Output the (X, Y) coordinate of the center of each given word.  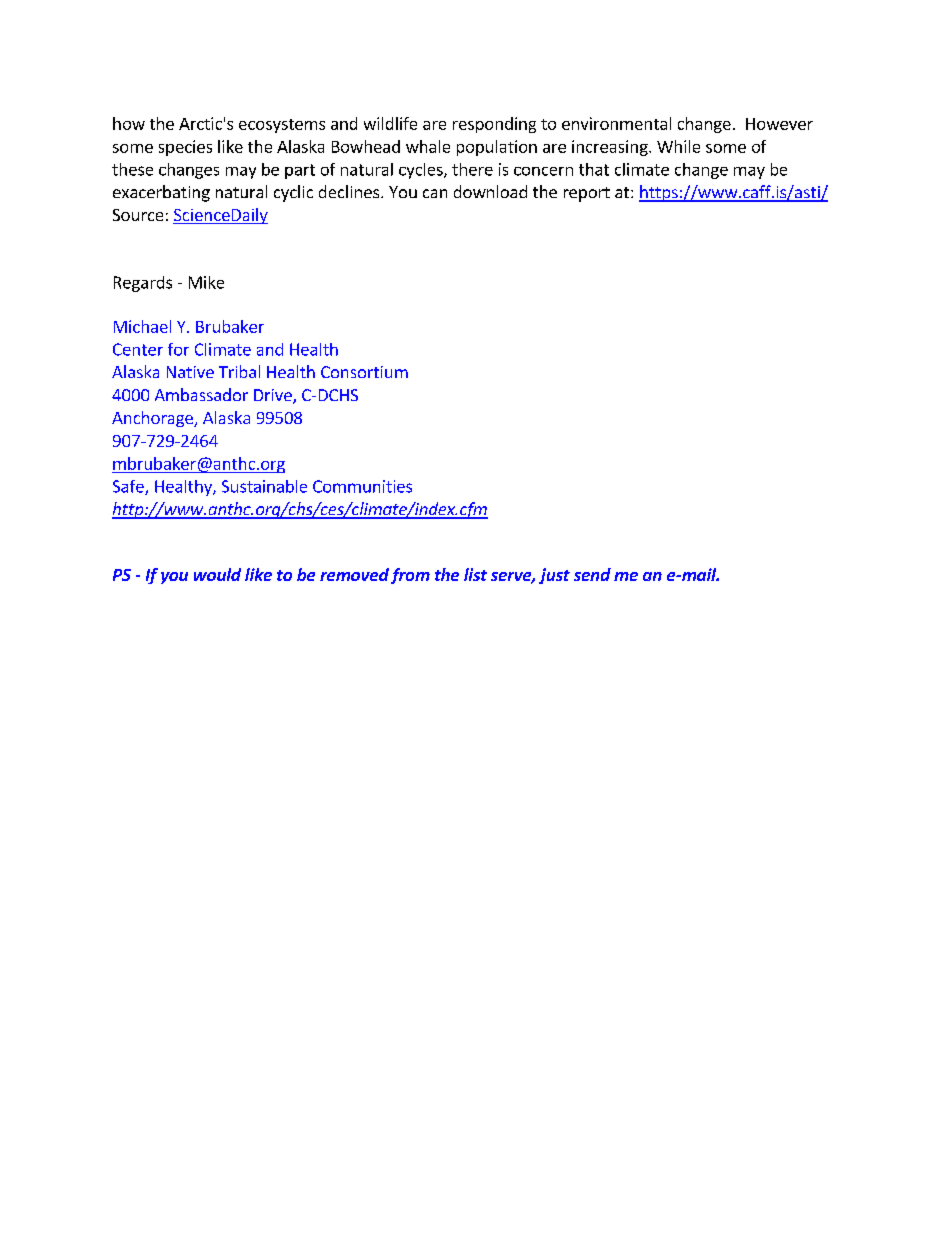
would (217, 574)
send (592, 574)
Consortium (364, 372)
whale (428, 146)
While (678, 146)
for (178, 349)
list (475, 574)
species (185, 148)
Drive (274, 396)
